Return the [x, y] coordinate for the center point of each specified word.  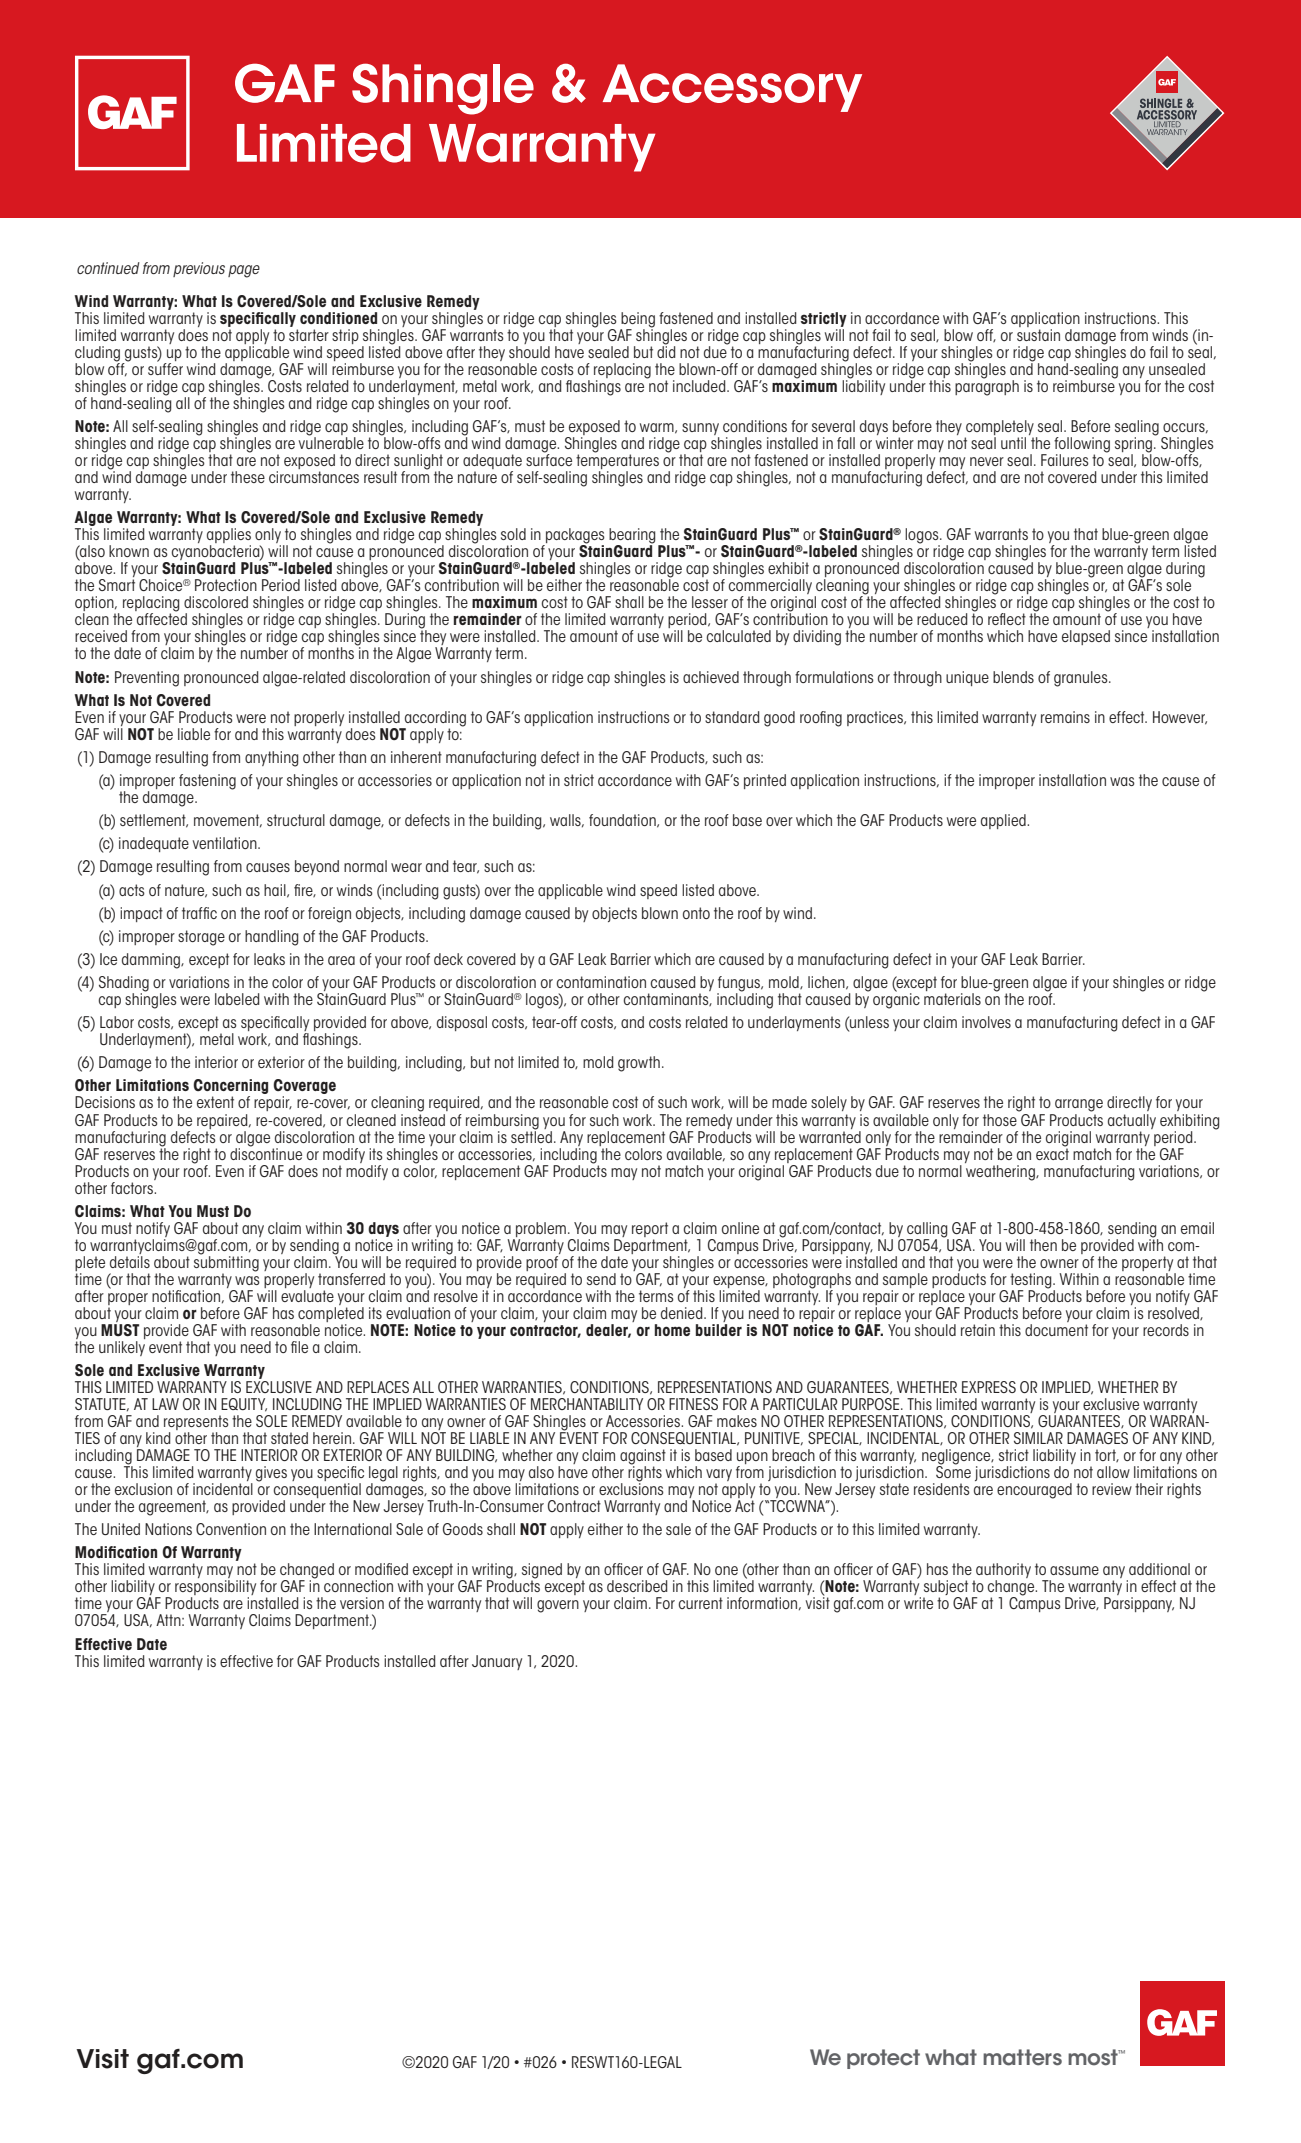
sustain [1038, 335]
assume [1074, 1570]
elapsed [1086, 637]
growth [639, 1064]
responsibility [215, 1589]
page [244, 271]
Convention [231, 1529]
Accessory [732, 88]
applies [229, 537]
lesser [710, 602]
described [637, 1586]
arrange [1079, 1105]
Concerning [230, 1088]
